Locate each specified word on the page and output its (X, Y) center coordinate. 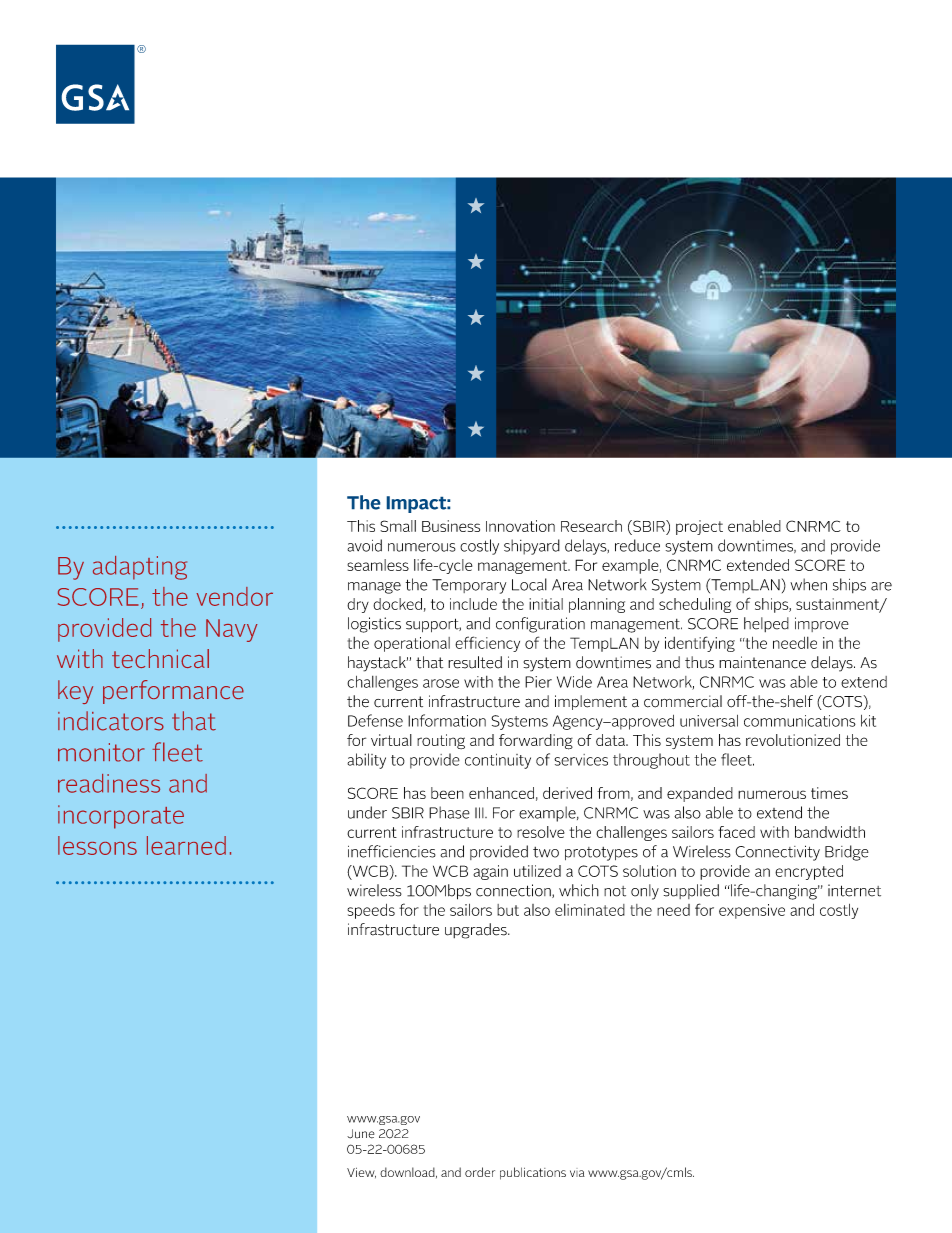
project (699, 527)
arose (441, 683)
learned (186, 845)
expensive (752, 911)
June (360, 1134)
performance (173, 692)
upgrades (477, 931)
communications (800, 721)
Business (451, 526)
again (490, 872)
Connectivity (777, 853)
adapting (140, 568)
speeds (371, 911)
